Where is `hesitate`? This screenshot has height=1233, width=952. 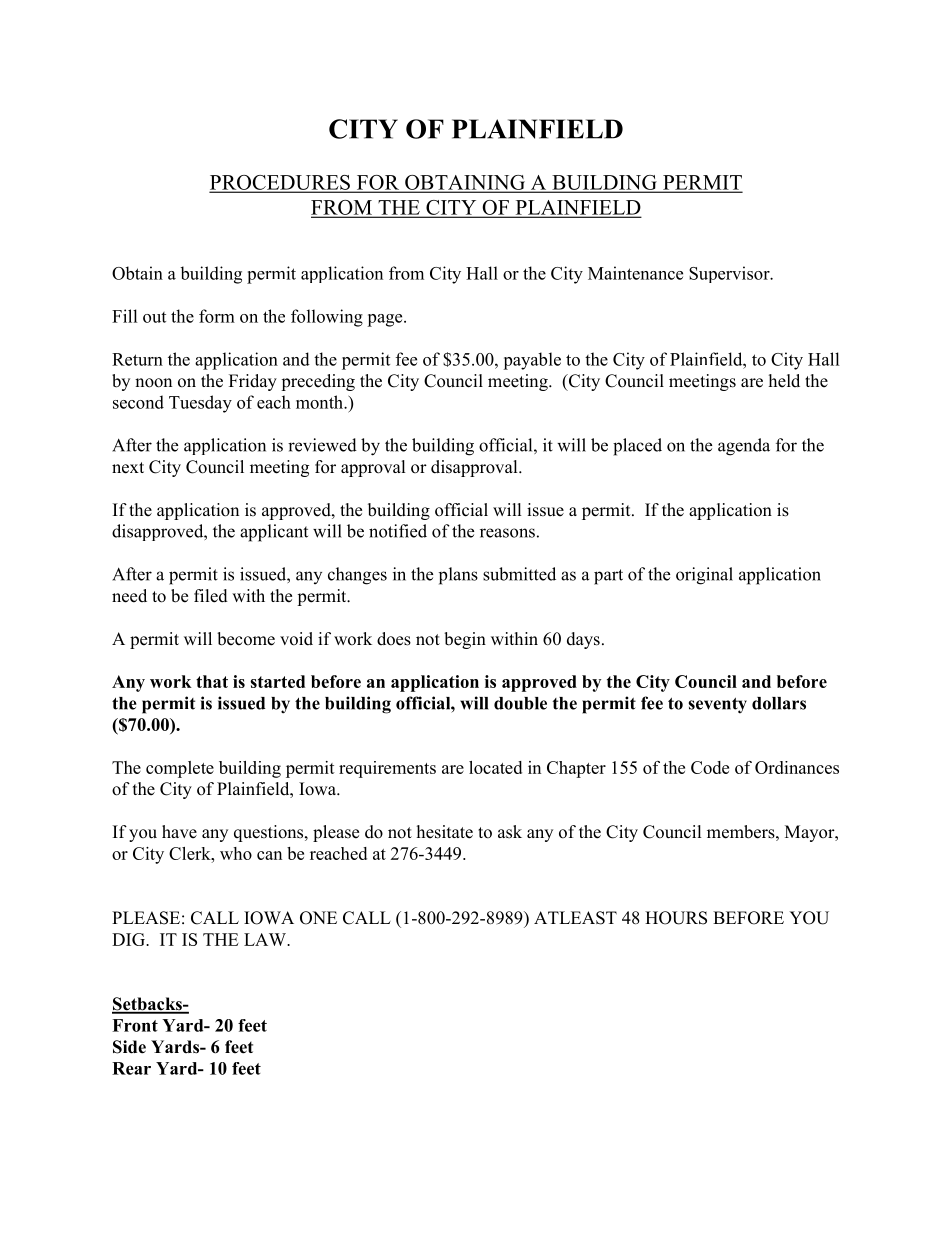
hesitate is located at coordinates (445, 832).
